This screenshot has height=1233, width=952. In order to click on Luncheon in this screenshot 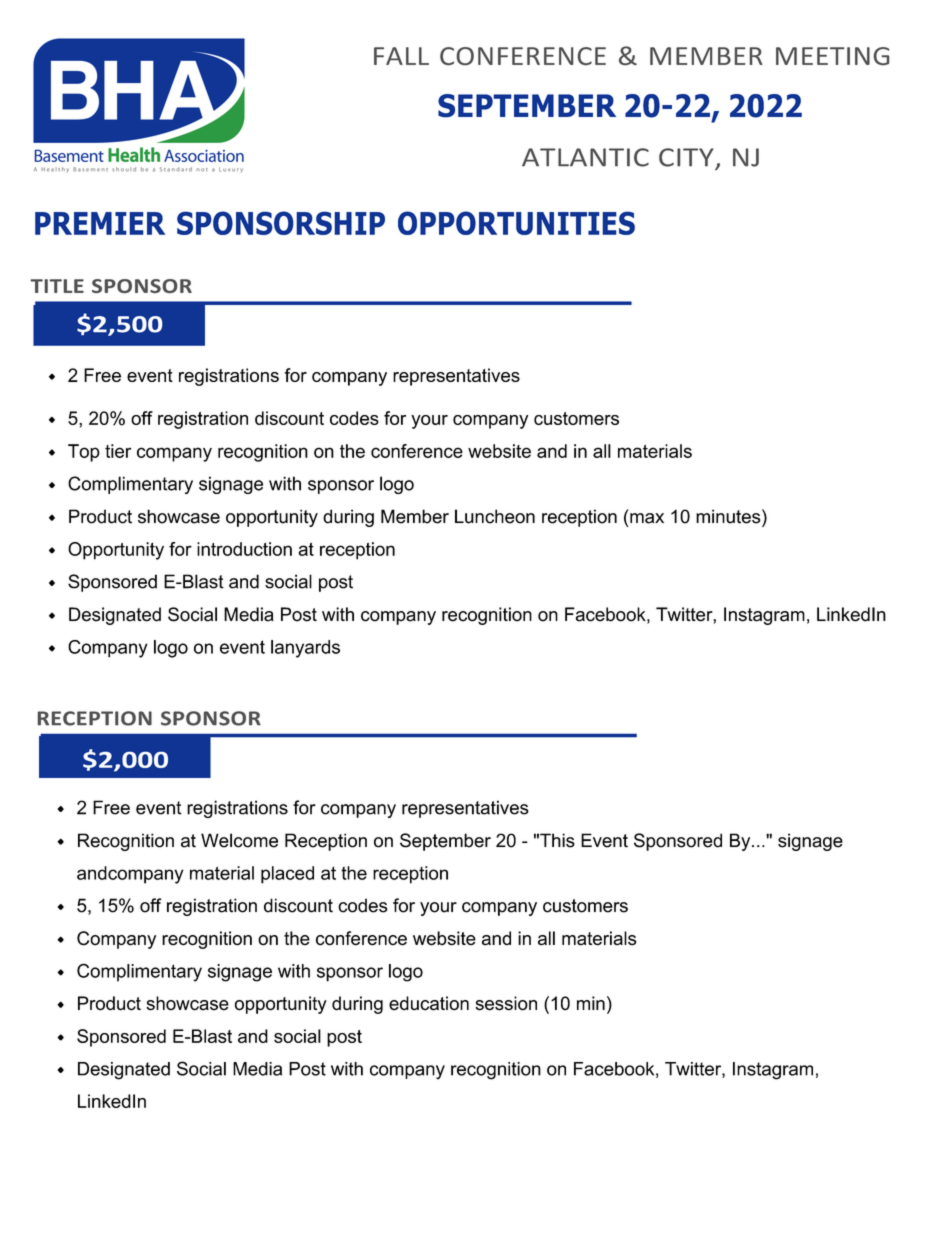, I will do `click(495, 516)`.
